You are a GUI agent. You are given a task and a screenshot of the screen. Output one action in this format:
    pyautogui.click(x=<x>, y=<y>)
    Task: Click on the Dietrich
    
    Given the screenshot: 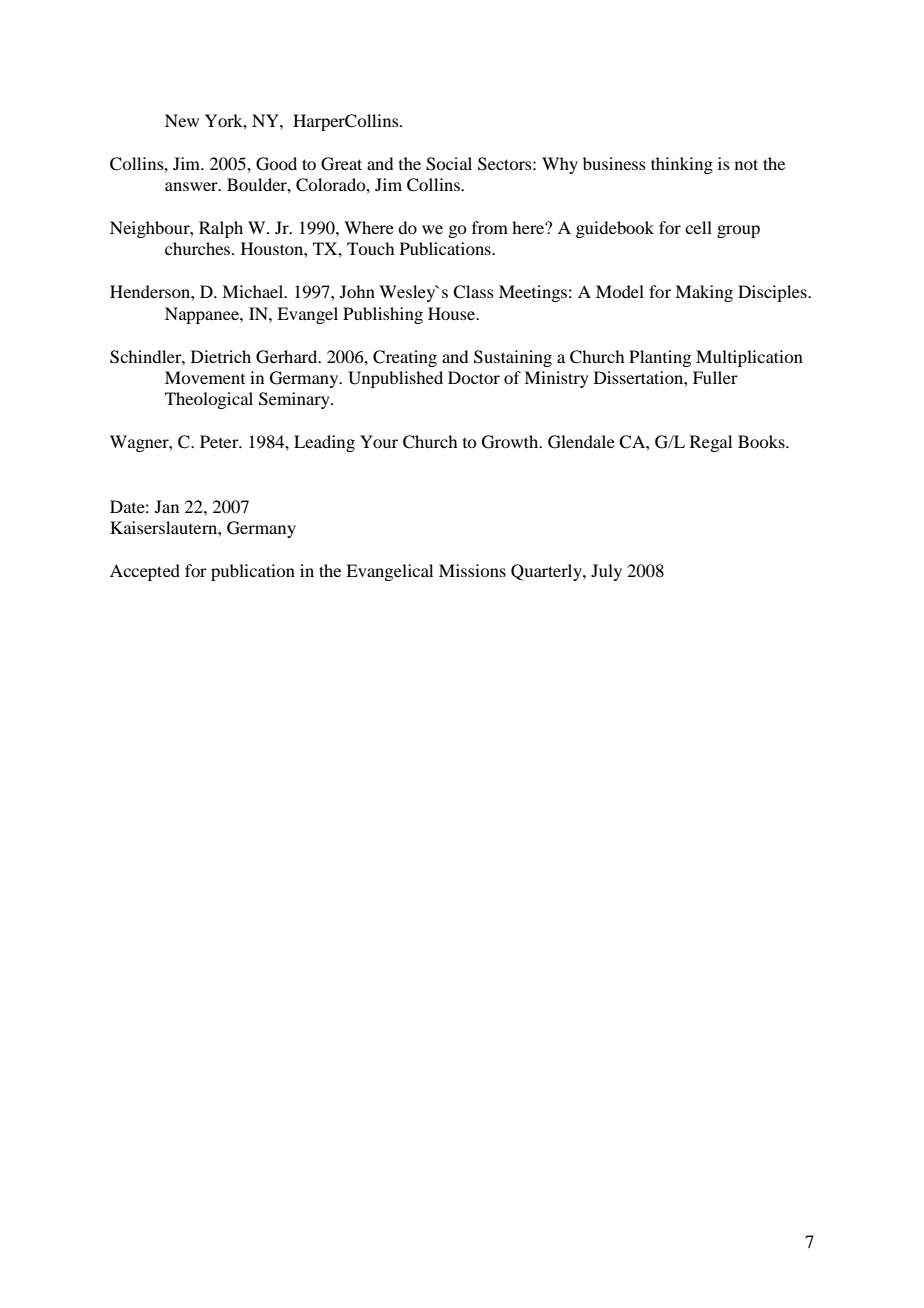 What is the action you would take?
    pyautogui.click(x=221, y=356)
